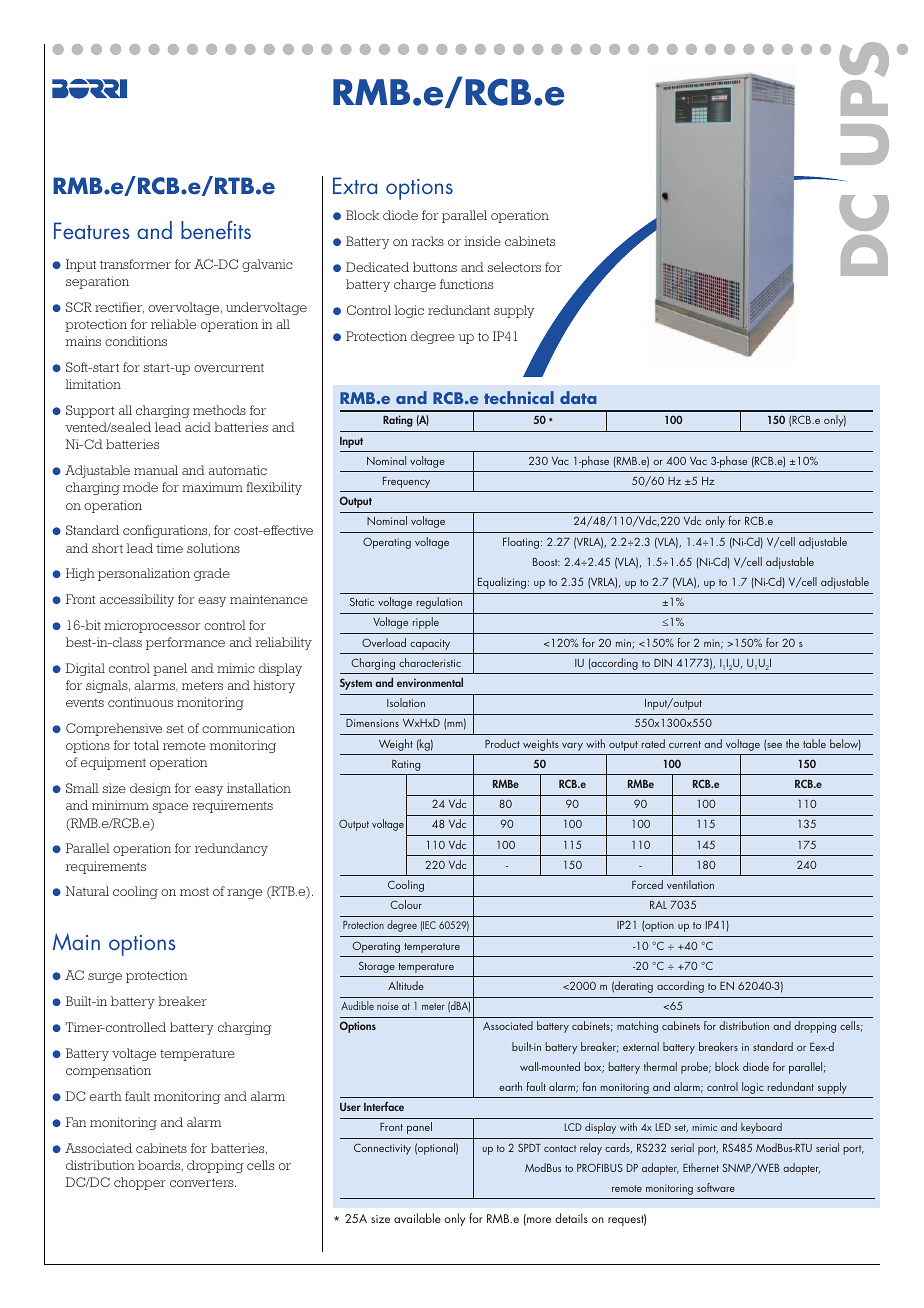 The width and height of the screenshot is (924, 1308). Describe the element at coordinates (514, 267) in the screenshot. I see `selectors` at that location.
